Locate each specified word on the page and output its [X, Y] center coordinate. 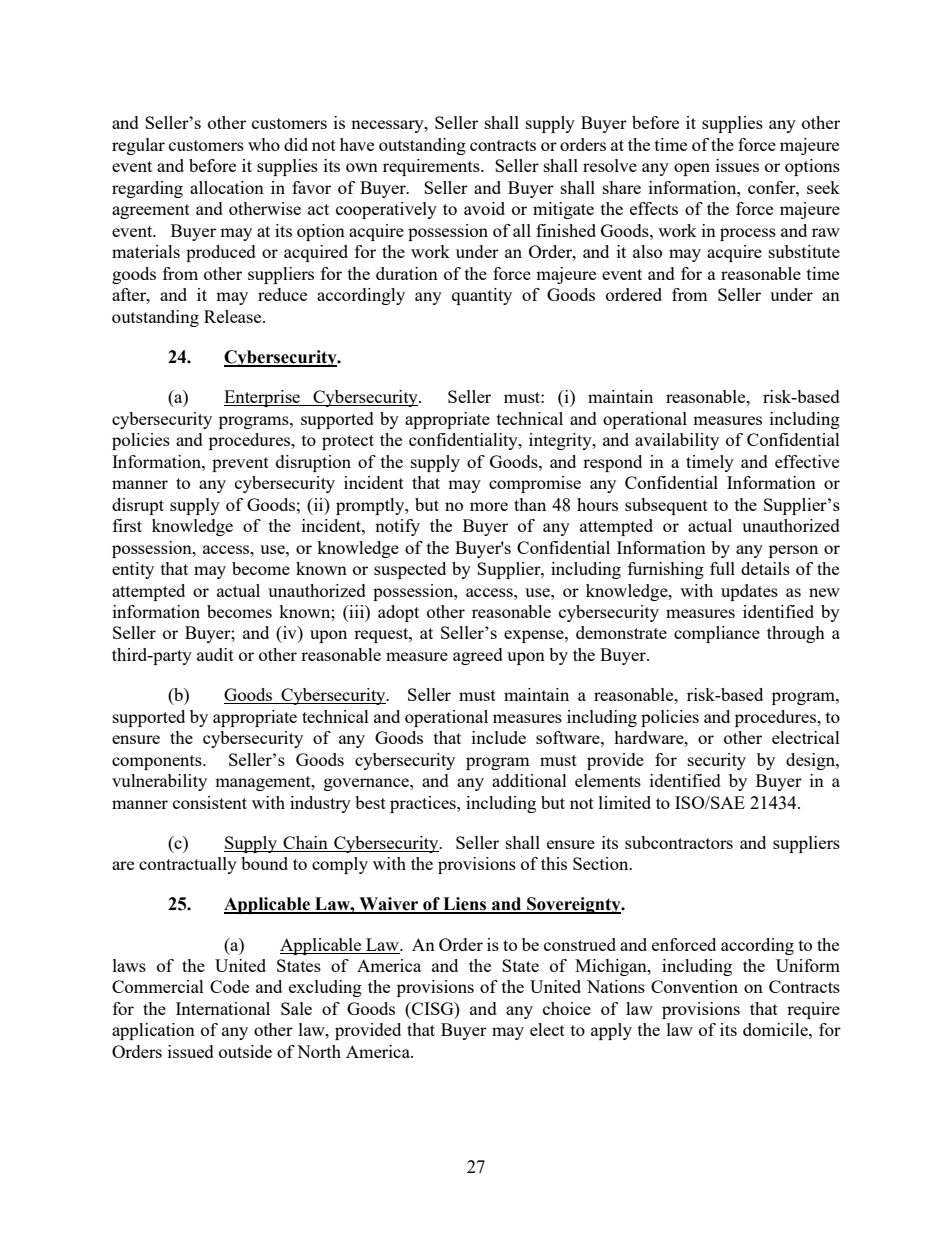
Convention [694, 986]
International [223, 1008]
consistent [210, 802]
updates [749, 592]
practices [424, 804]
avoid [484, 208]
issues [737, 165]
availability [677, 441]
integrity [561, 441]
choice [567, 1008]
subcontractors [679, 842]
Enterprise [263, 398]
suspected [410, 570]
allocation [227, 187]
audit [215, 654]
